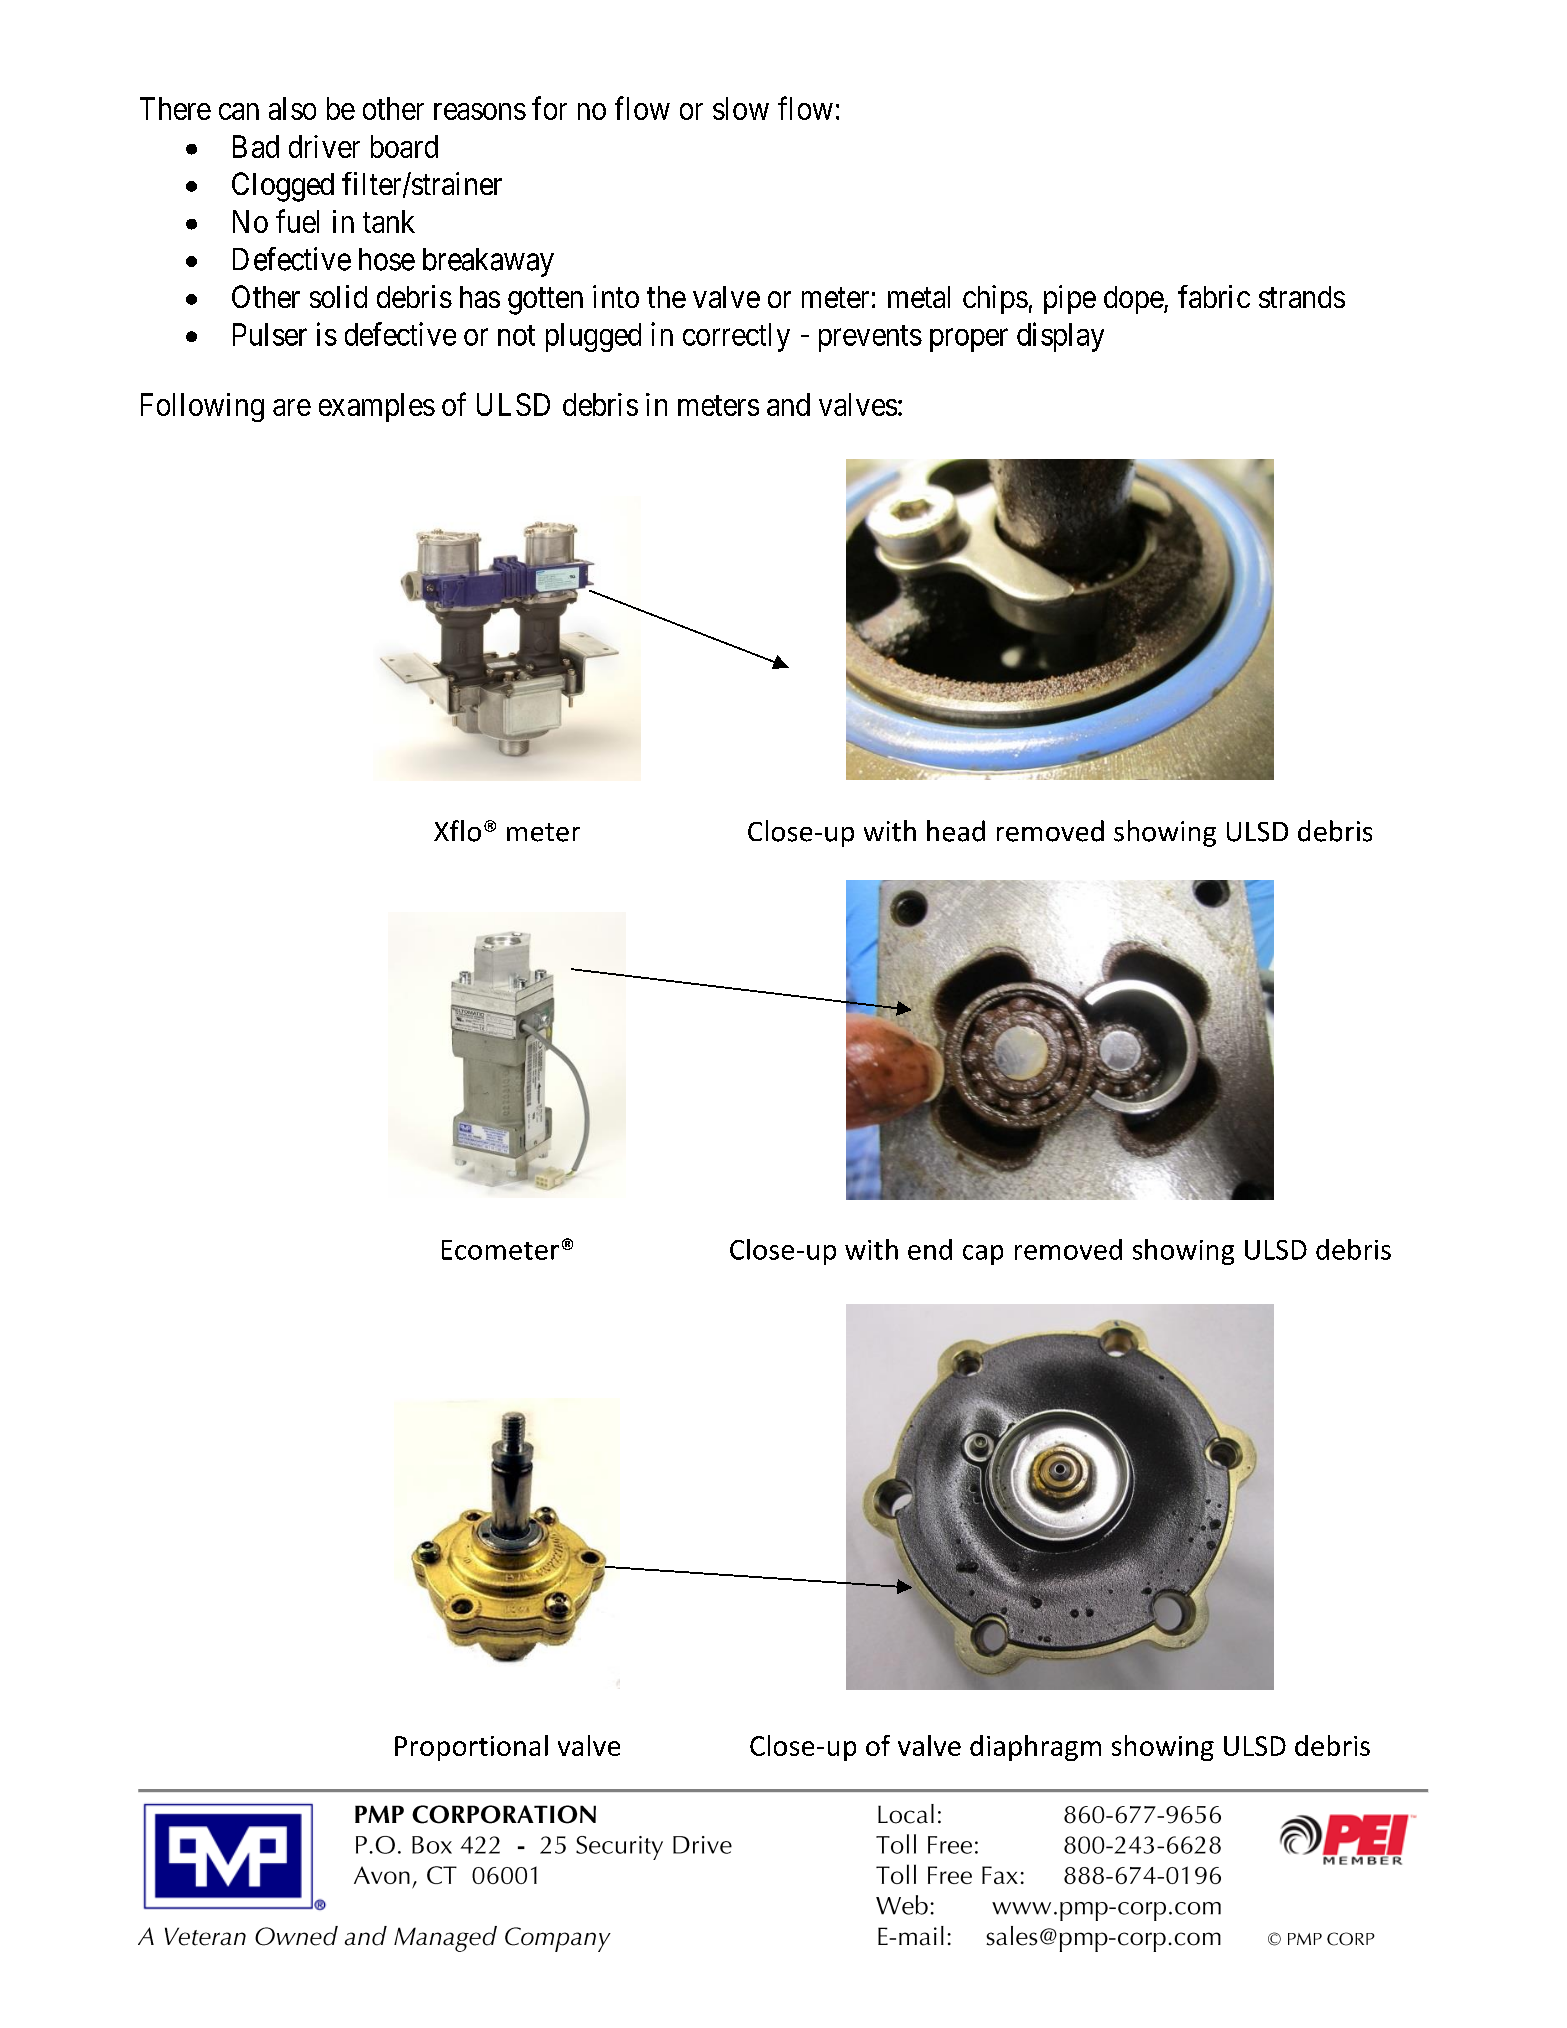 This screenshot has width=1567, height=2028. What do you see at coordinates (324, 146) in the screenshot?
I see `driver` at bounding box center [324, 146].
